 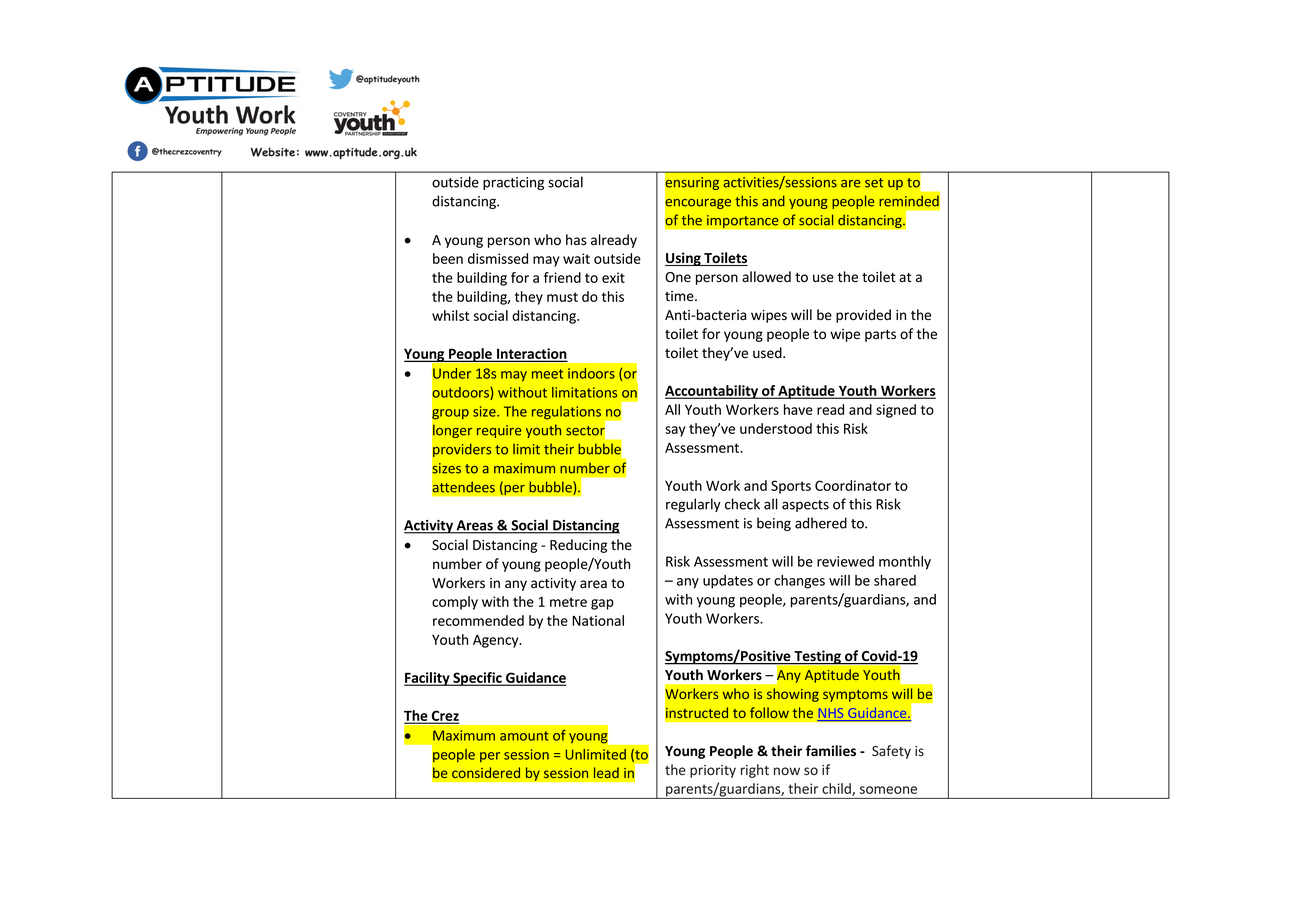 What do you see at coordinates (817, 657) in the page?
I see `Testing` at bounding box center [817, 657].
